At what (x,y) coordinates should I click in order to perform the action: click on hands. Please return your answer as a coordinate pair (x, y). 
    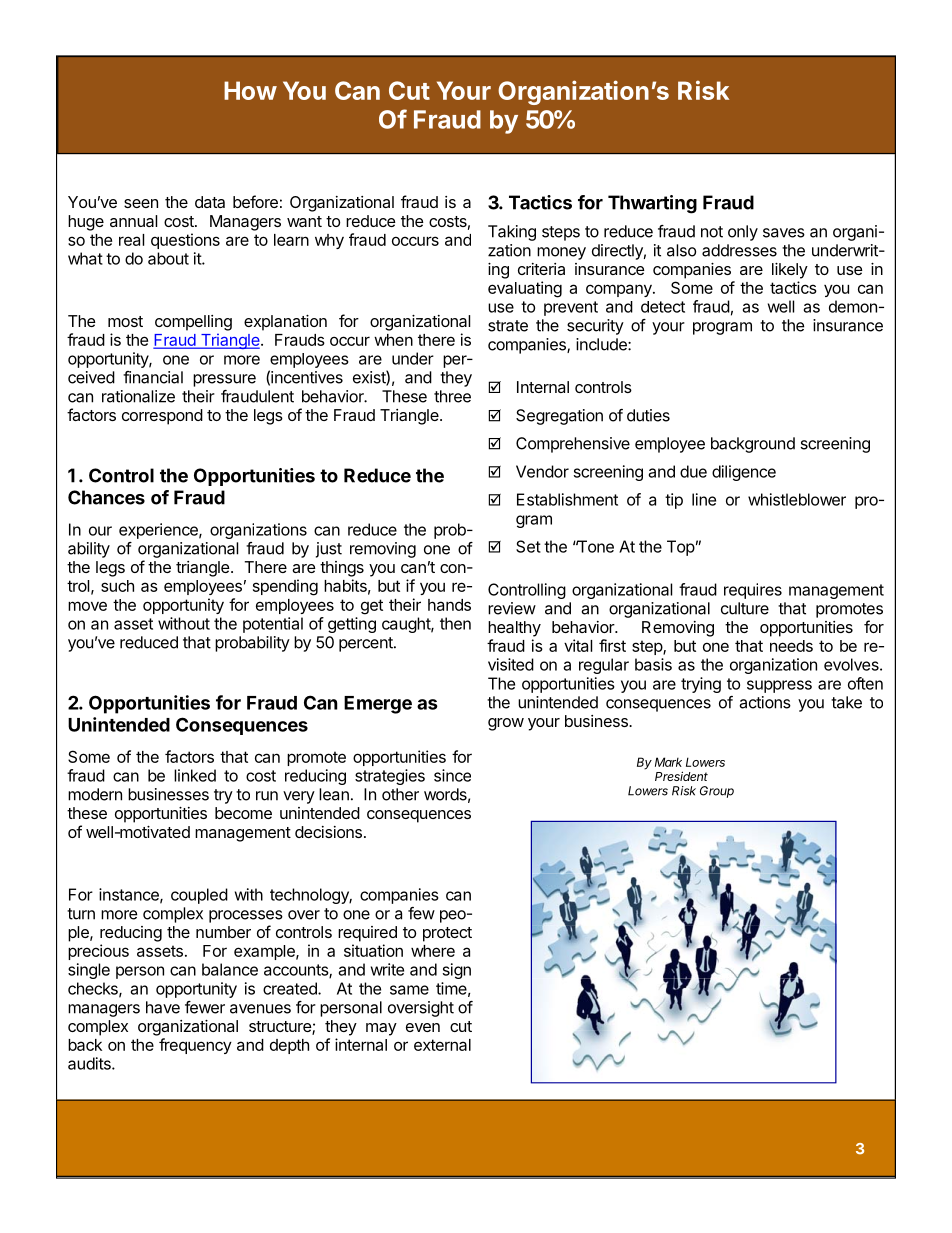
    Looking at the image, I should click on (449, 605).
